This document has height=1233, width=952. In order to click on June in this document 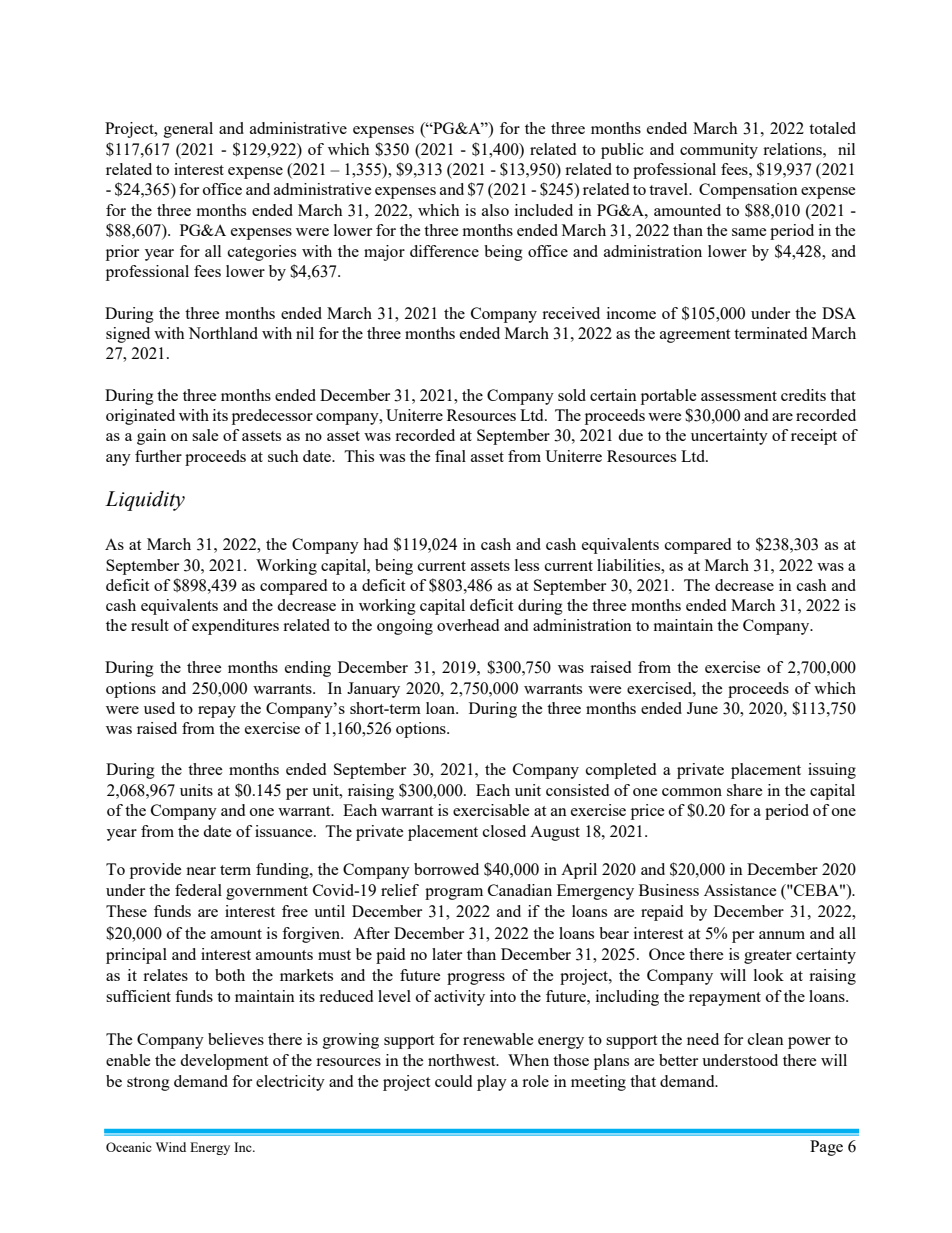, I will do `click(702, 708)`.
